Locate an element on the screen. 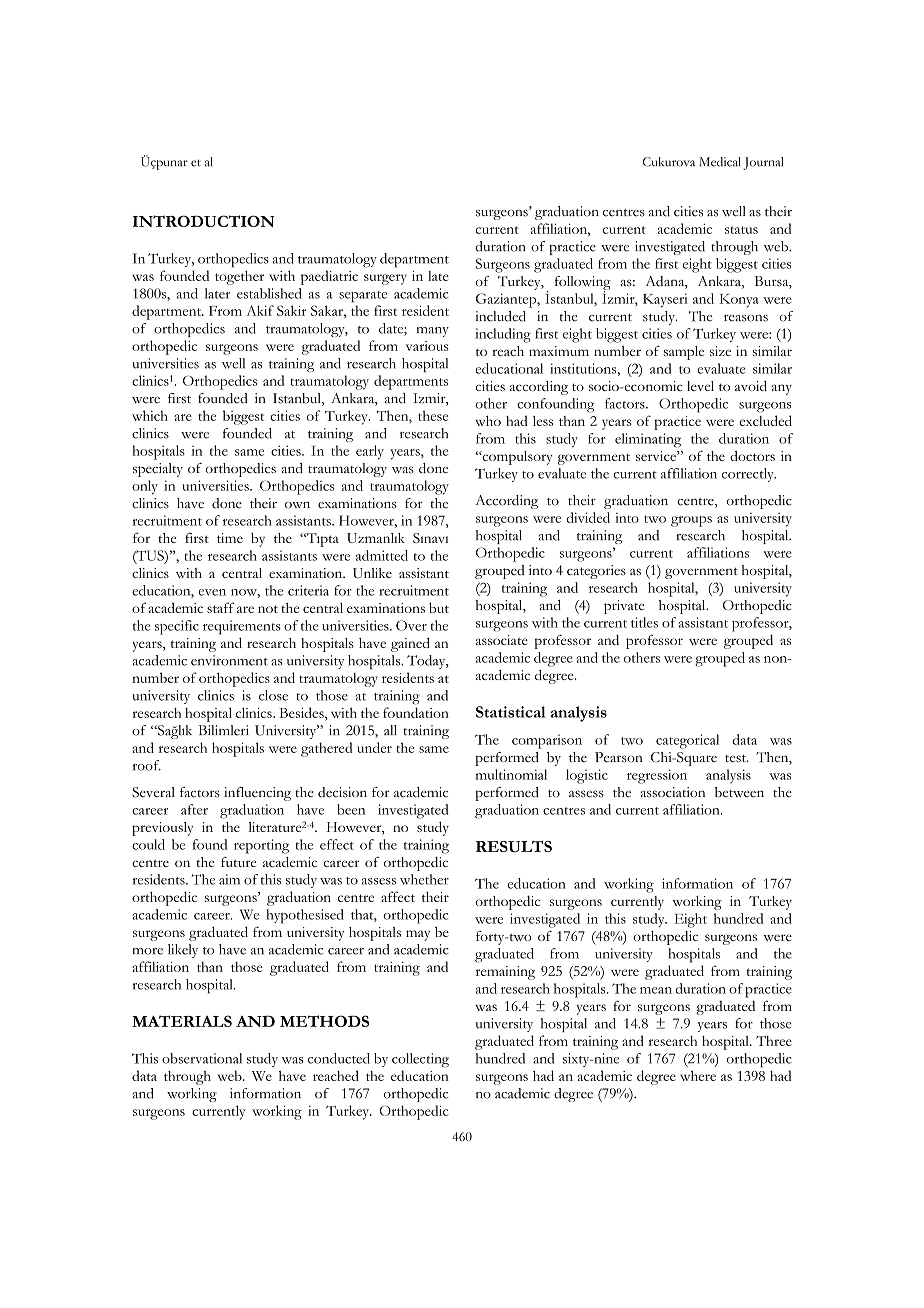 The image size is (924, 1308). titles is located at coordinates (644, 622).
